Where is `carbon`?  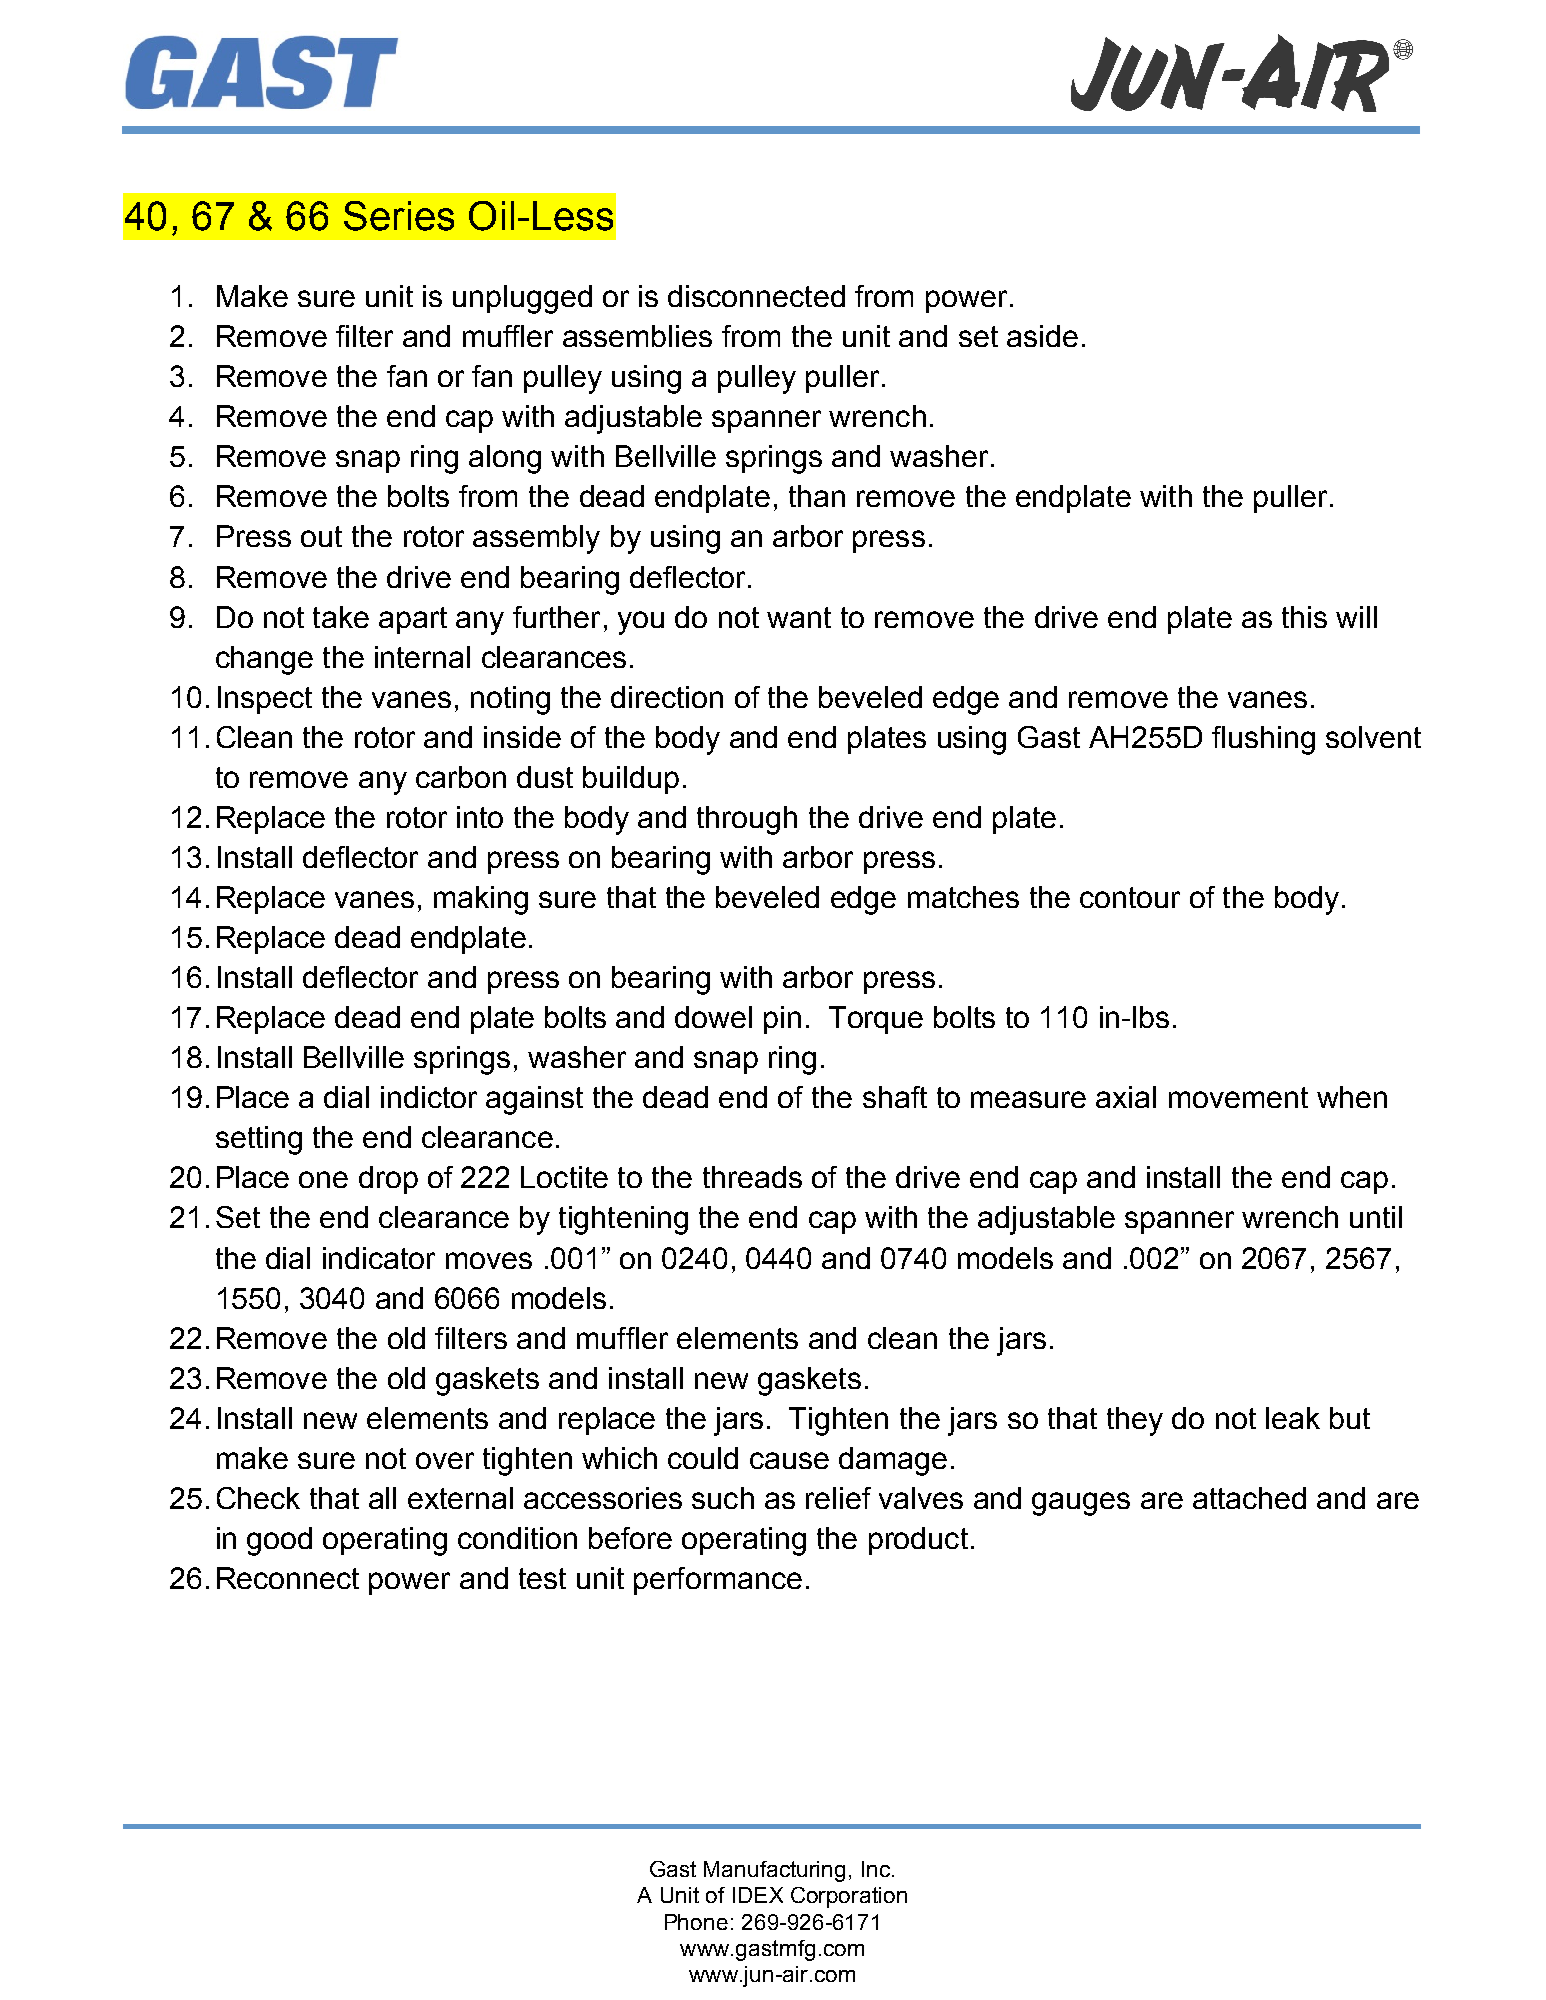
carbon is located at coordinates (461, 777).
